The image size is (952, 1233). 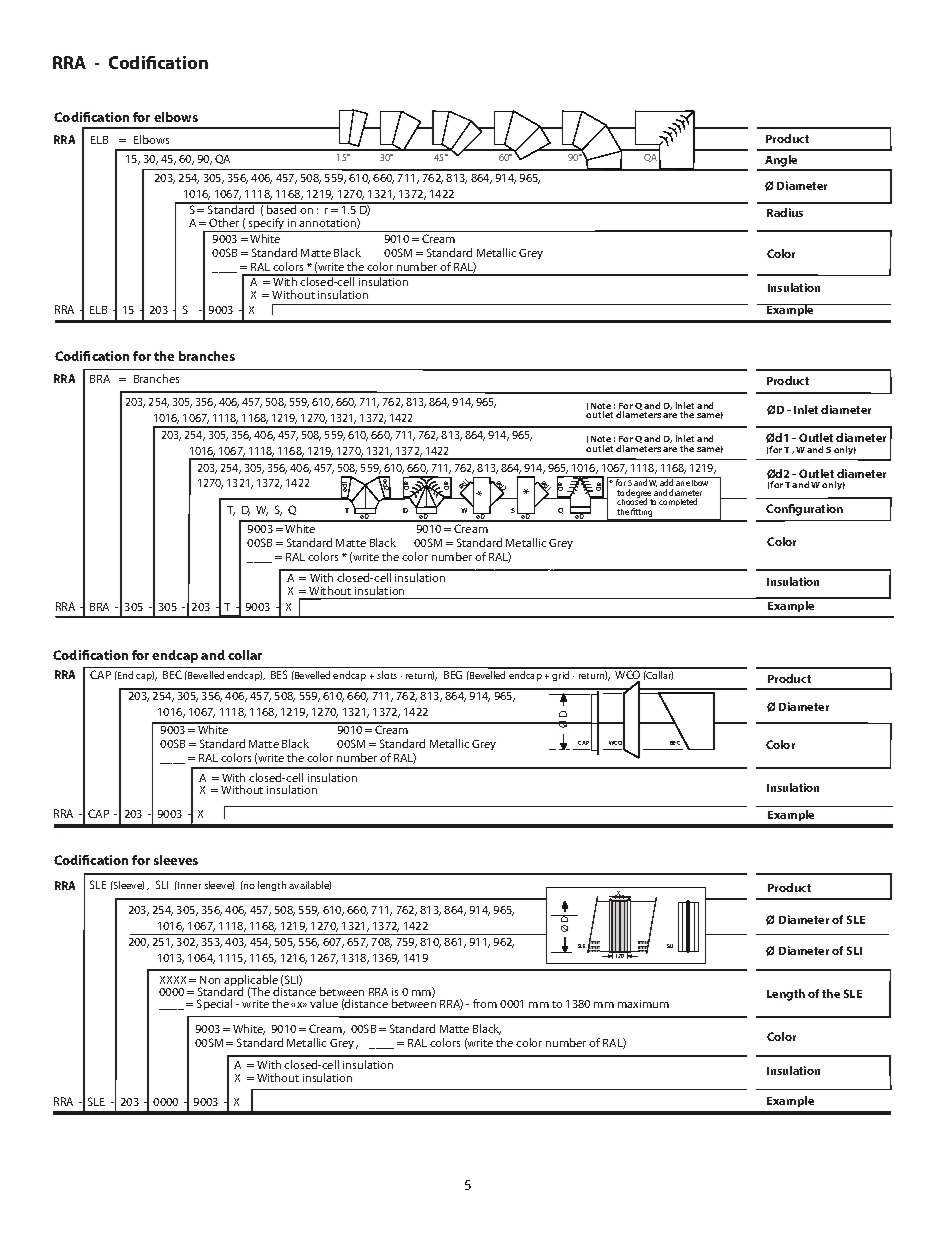 I want to click on specify, so click(x=266, y=225).
